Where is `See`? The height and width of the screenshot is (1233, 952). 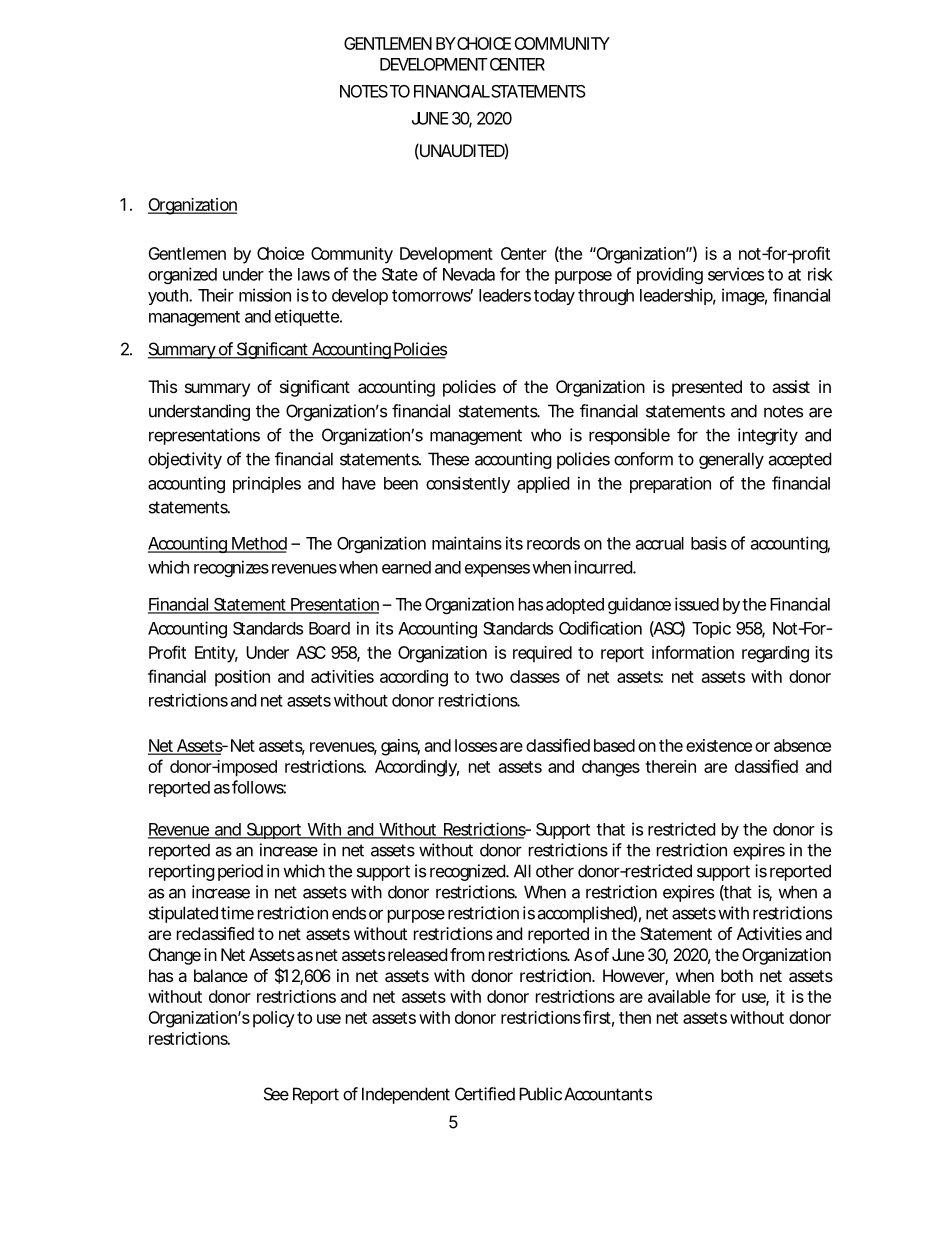
See is located at coordinates (276, 1094).
